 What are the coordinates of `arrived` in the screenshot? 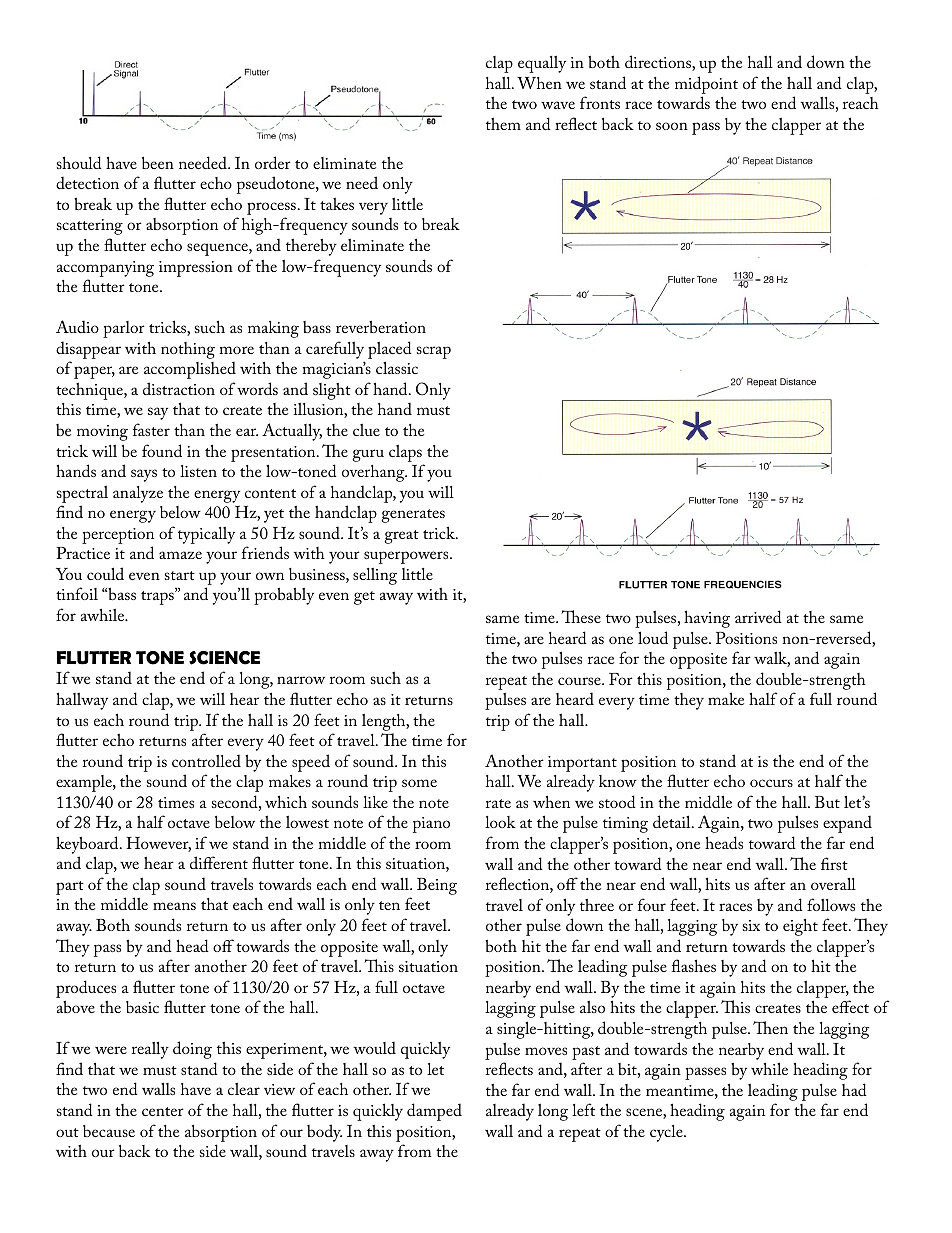 It's located at (758, 616).
